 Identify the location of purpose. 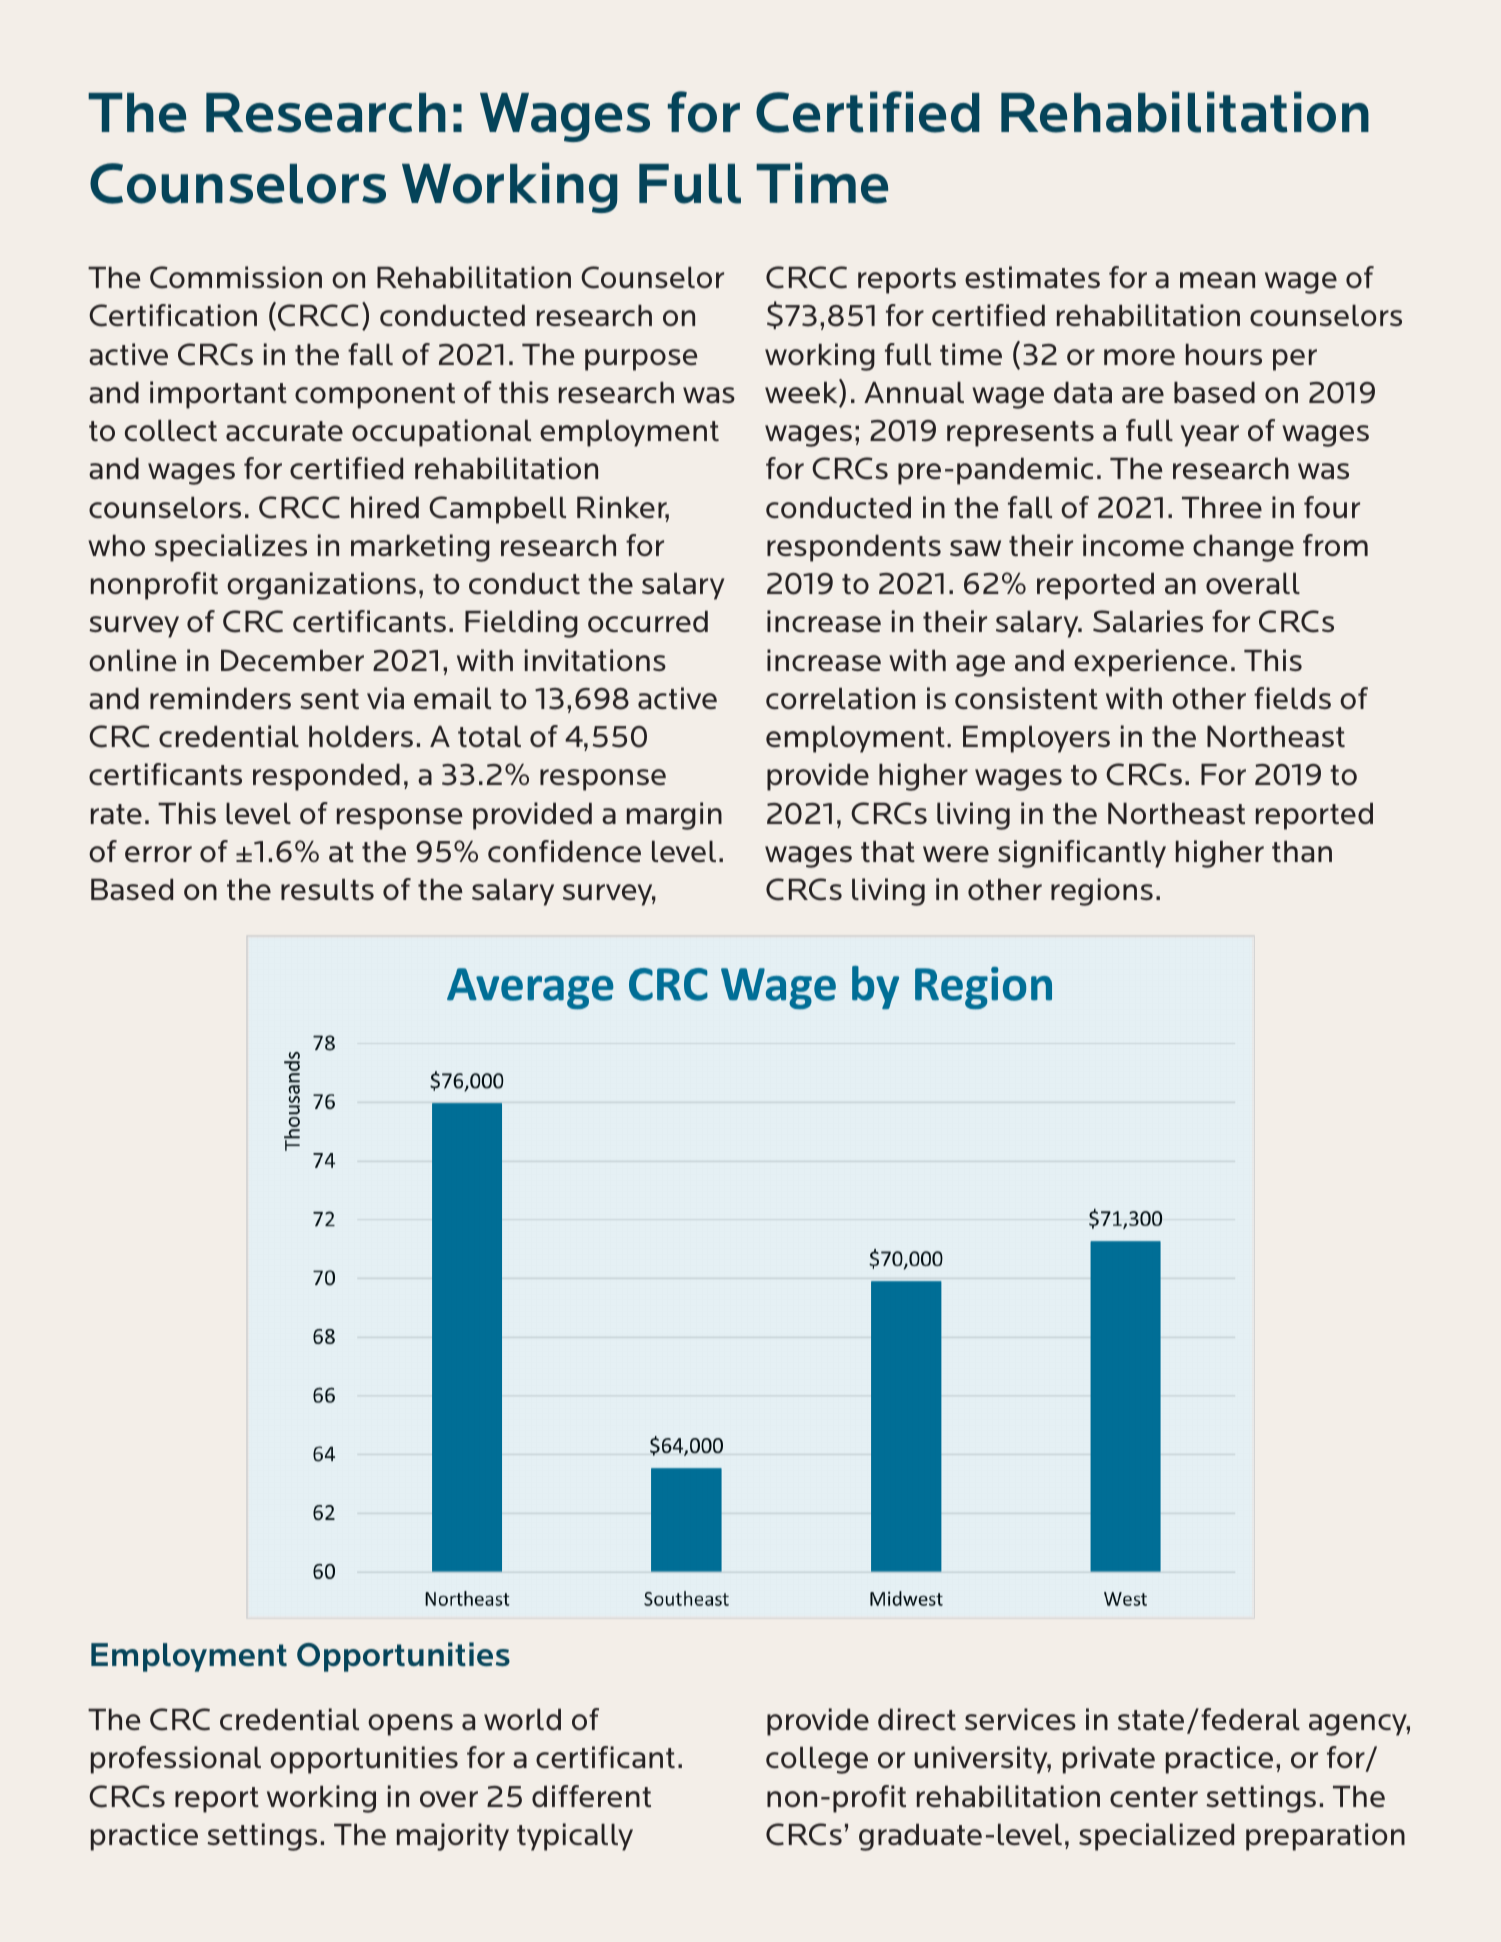
(641, 360).
